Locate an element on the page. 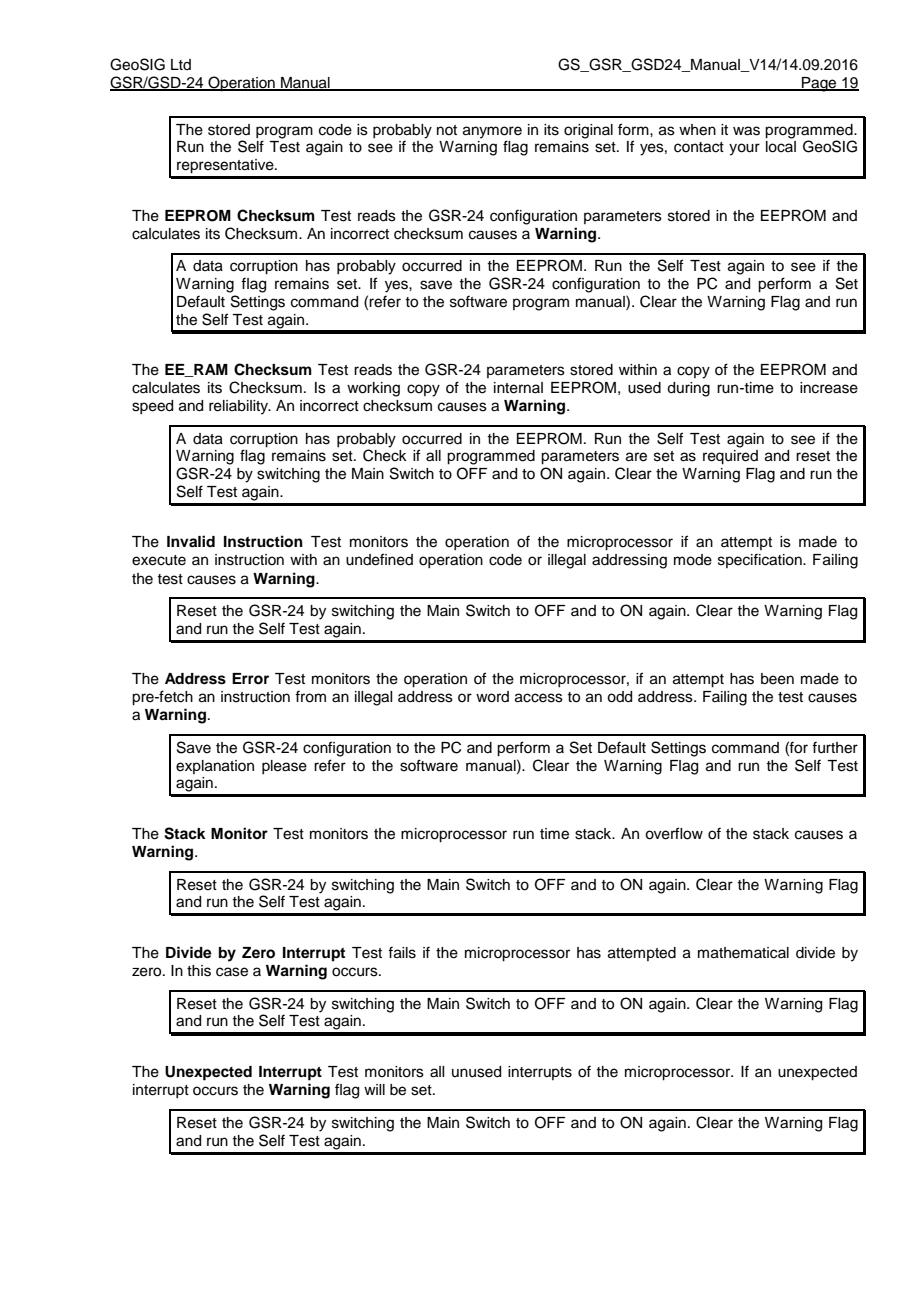 Image resolution: width=924 pixels, height=1308 pixels. was is located at coordinates (746, 131).
